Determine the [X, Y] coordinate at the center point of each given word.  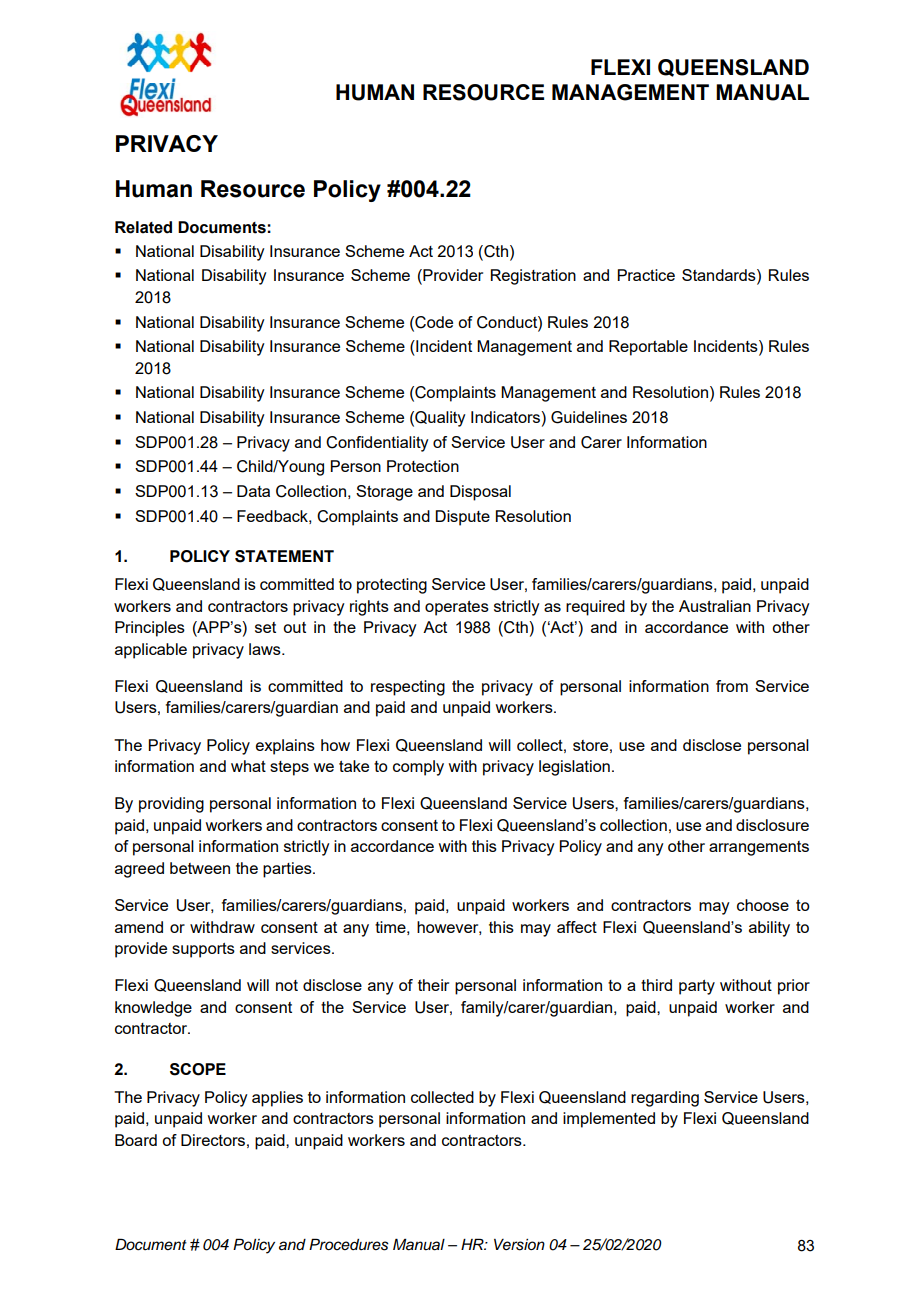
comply [418, 768]
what [248, 766]
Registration [533, 277]
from [732, 686]
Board [136, 1140]
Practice [646, 275]
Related [143, 227]
